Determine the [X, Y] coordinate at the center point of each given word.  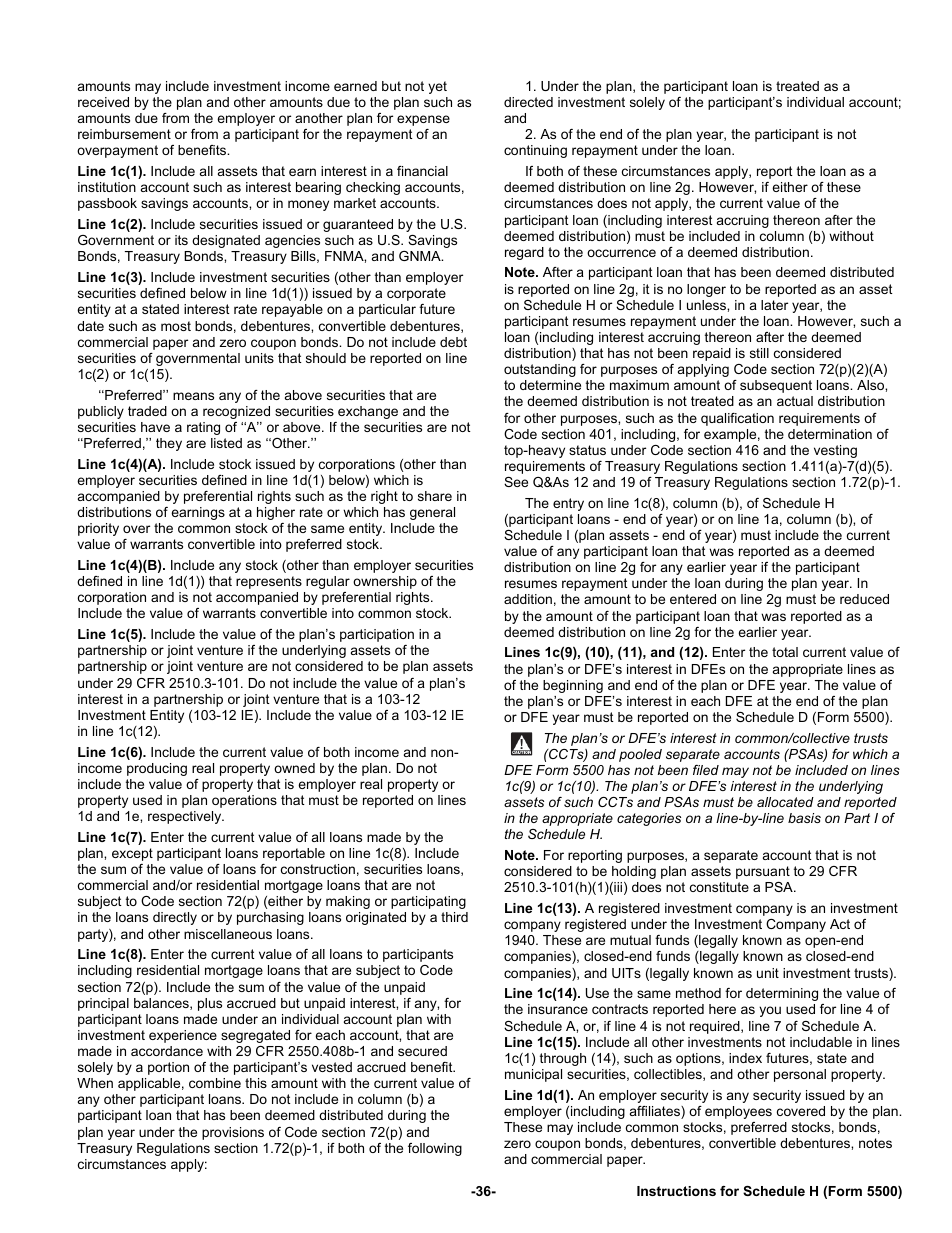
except [132, 854]
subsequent [776, 386]
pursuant [763, 872]
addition [528, 599]
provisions [233, 1133]
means [193, 396]
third [454, 917]
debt [453, 342]
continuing [535, 151]
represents [269, 582]
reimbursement [124, 134]
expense [423, 120]
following [435, 1149]
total [785, 652]
